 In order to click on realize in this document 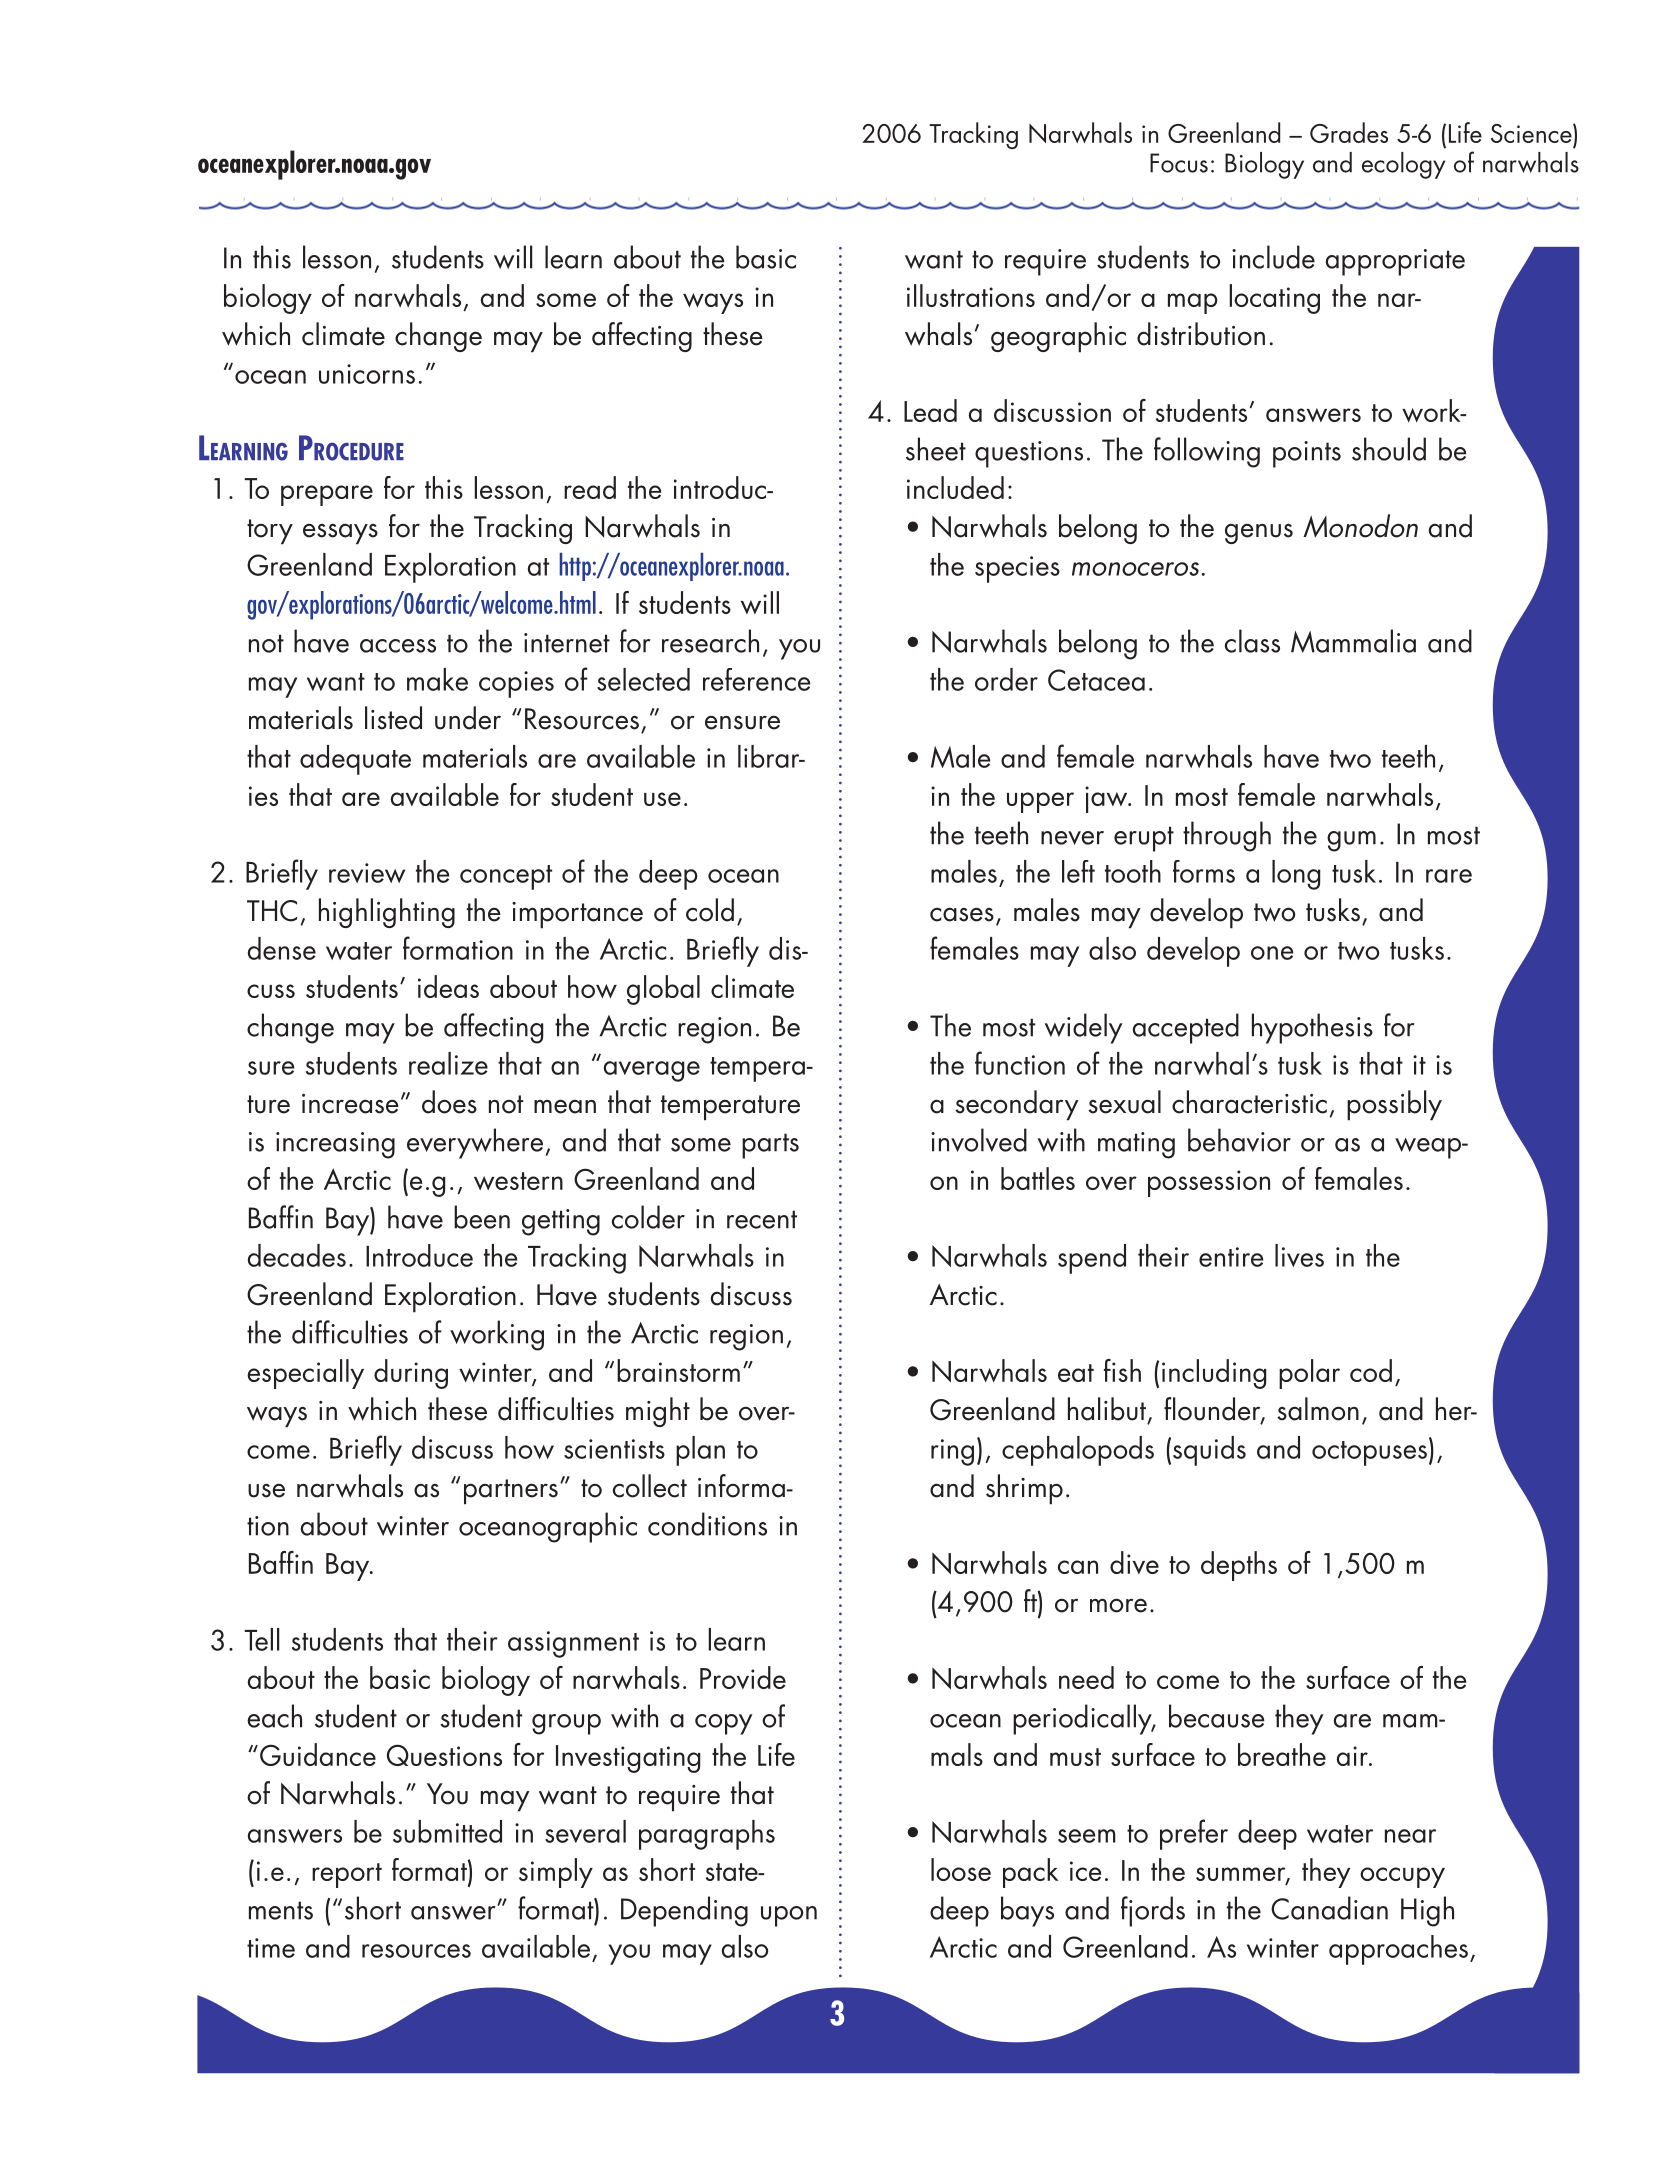, I will do `click(448, 1063)`.
